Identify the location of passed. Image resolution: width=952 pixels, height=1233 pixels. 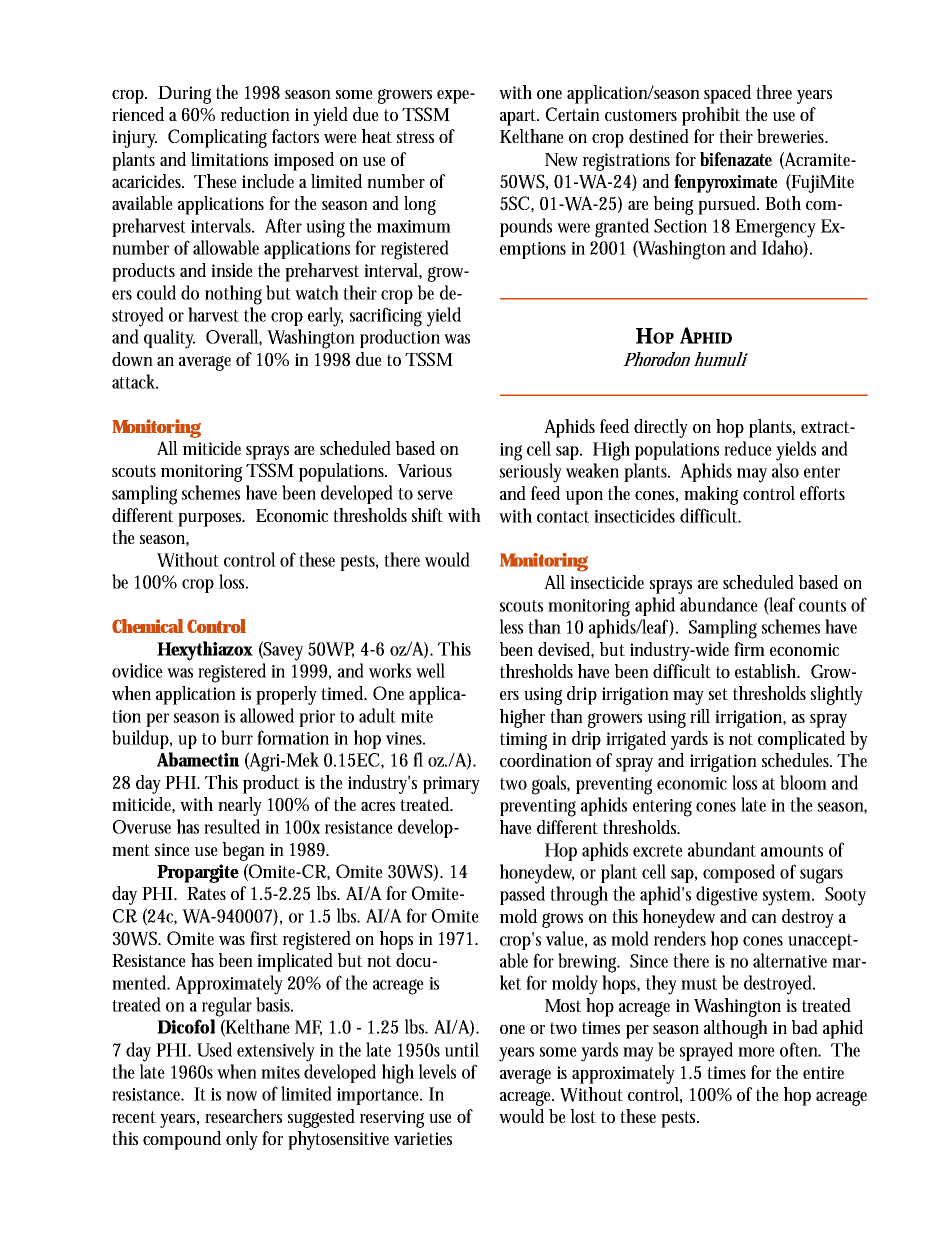
(522, 895).
